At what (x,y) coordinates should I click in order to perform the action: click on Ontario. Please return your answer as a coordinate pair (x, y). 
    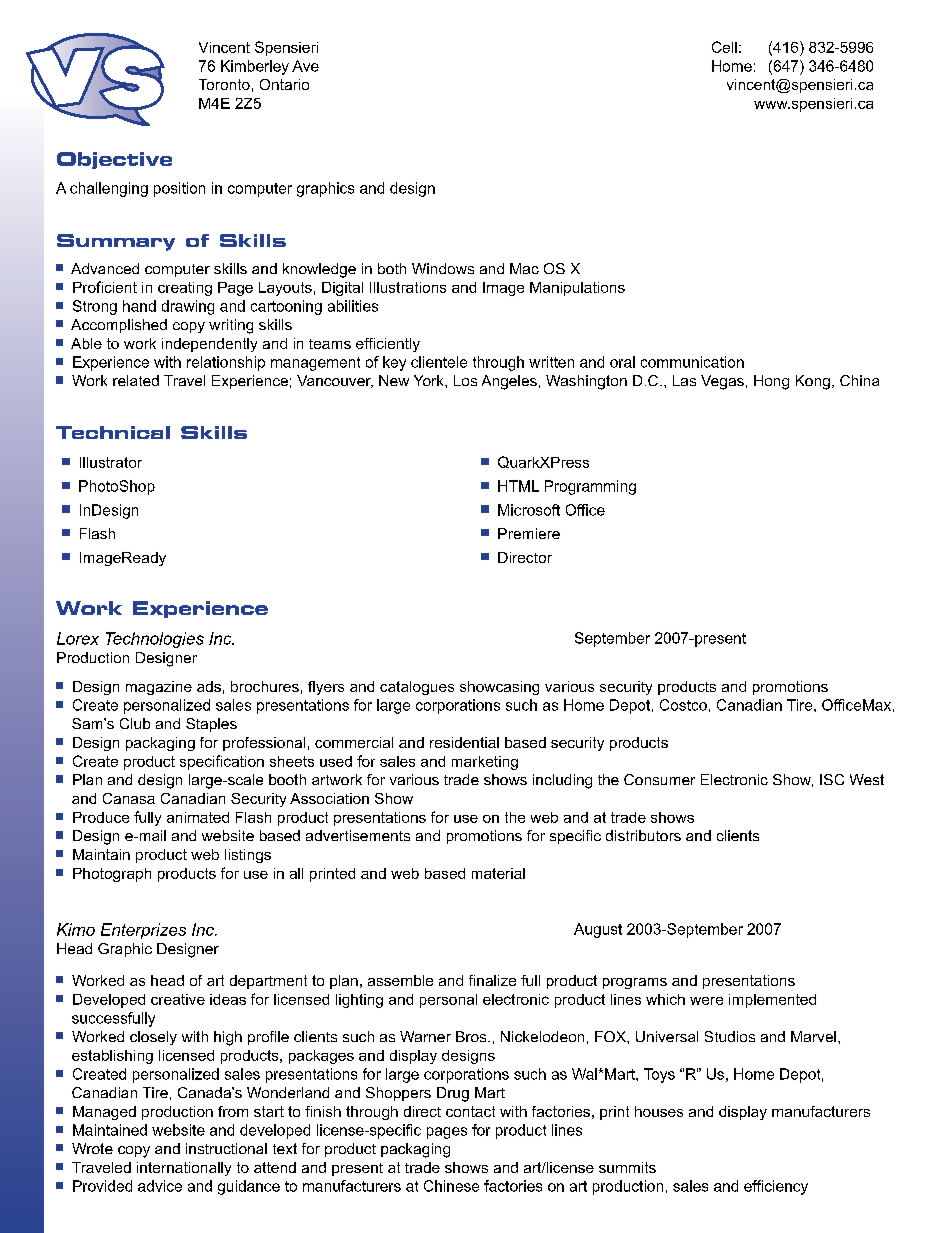
    Looking at the image, I should click on (284, 84).
